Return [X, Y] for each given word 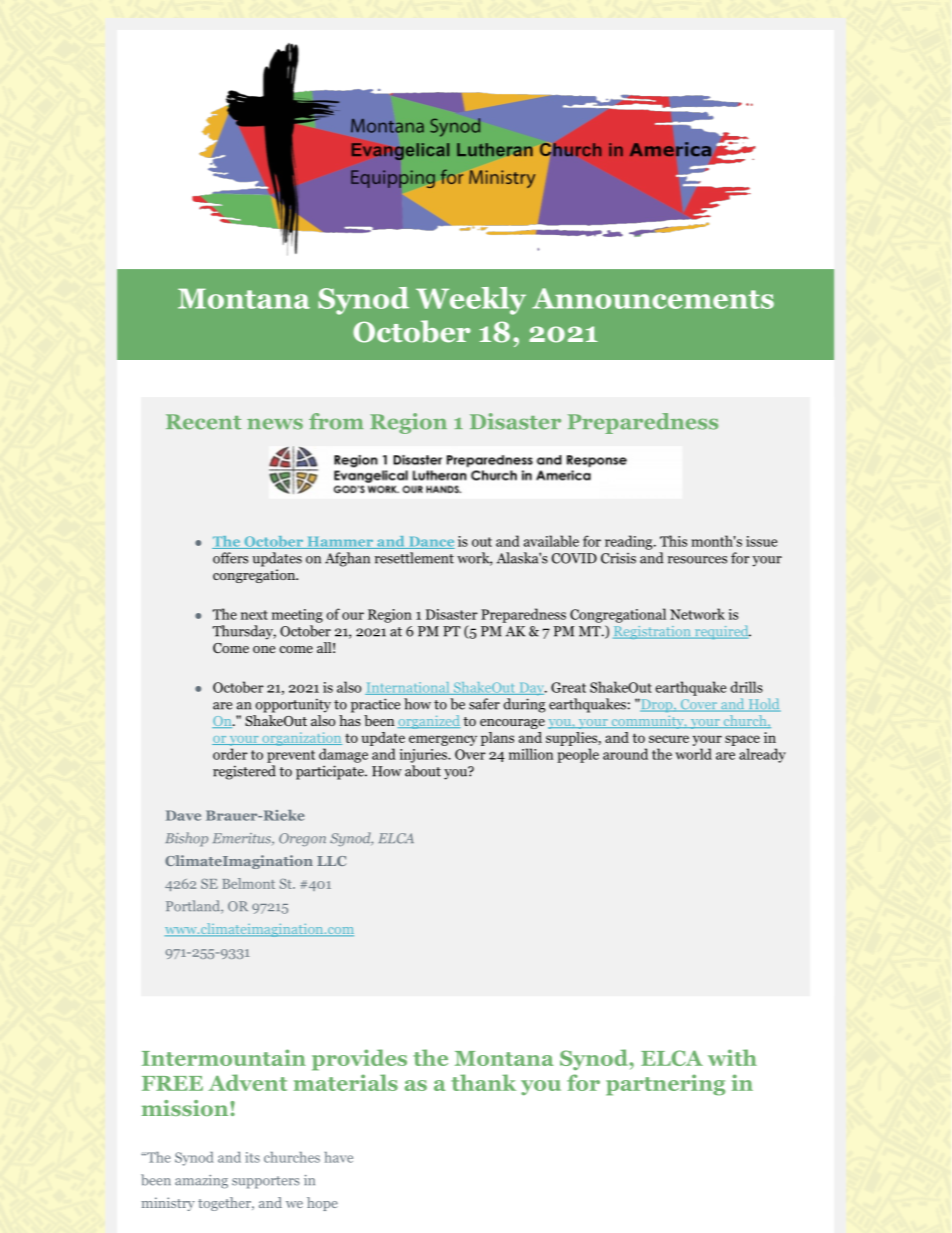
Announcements [653, 298]
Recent [203, 422]
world [693, 754]
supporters [266, 1182]
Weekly [471, 301]
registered [244, 772]
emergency [443, 740]
